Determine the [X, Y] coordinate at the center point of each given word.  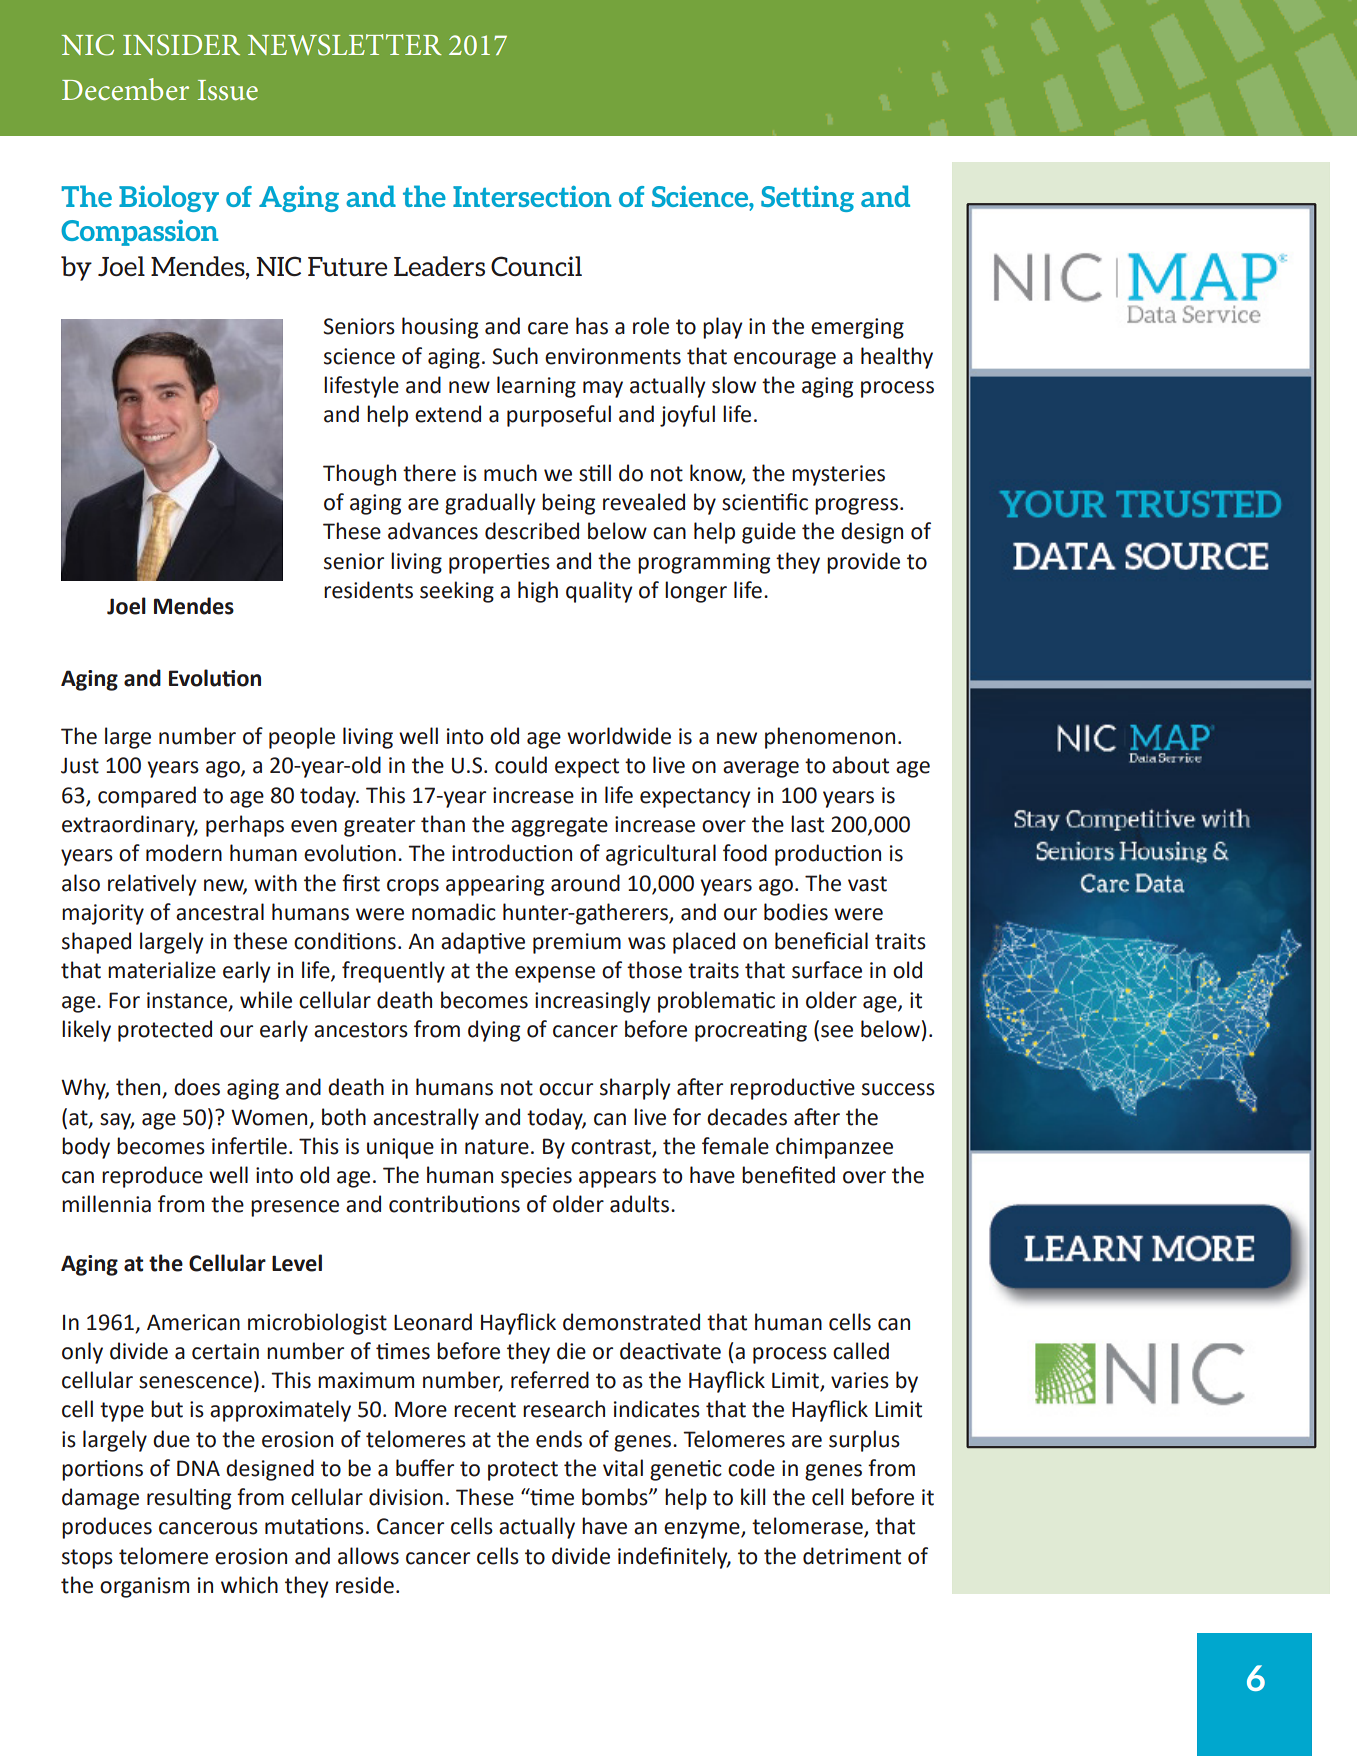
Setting [807, 199]
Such [515, 356]
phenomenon [830, 738]
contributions [454, 1204]
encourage [785, 360]
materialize [162, 970]
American [193, 1322]
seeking [457, 592]
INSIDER [181, 45]
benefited [788, 1175]
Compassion [139, 233]
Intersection [532, 196]
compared [147, 797]
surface [827, 970]
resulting [189, 1499]
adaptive [483, 943]
